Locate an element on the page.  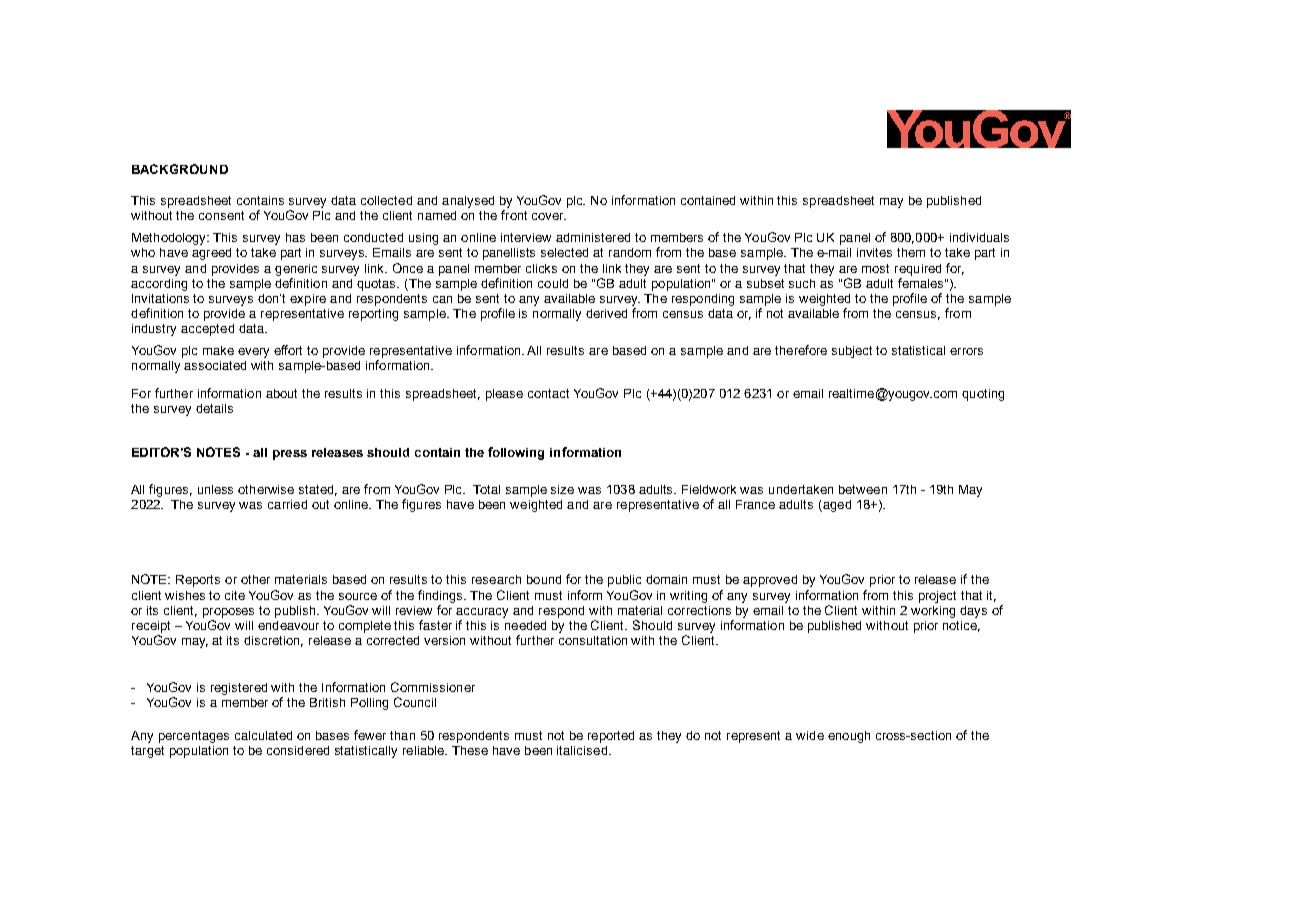
BACKGROUND is located at coordinates (180, 169).
